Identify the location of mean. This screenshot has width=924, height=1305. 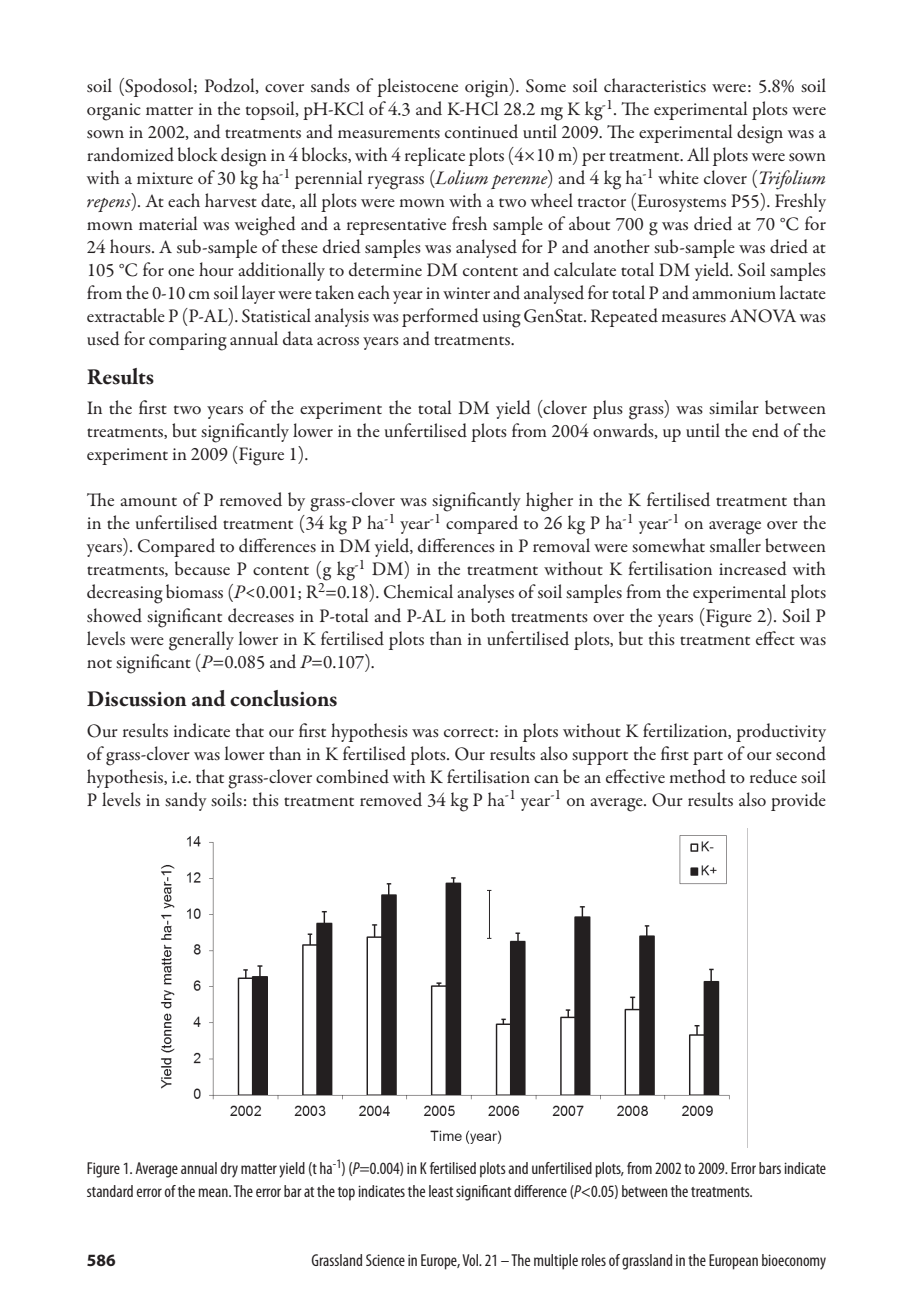
(214, 1192).
